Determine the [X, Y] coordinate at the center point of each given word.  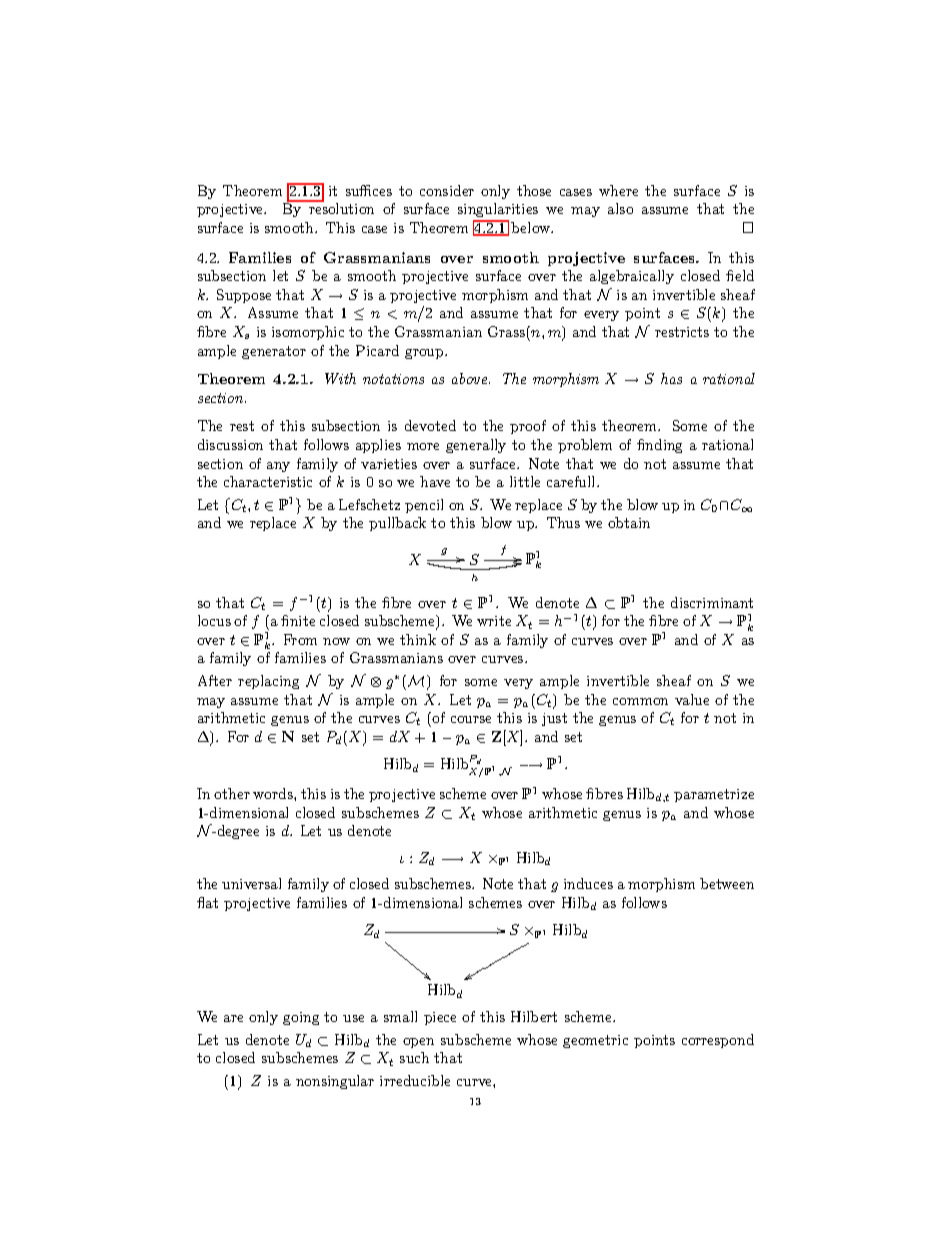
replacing [268, 682]
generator [274, 352]
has [671, 378]
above [471, 378]
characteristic [268, 481]
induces [588, 883]
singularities [498, 210]
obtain [629, 522]
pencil [424, 506]
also [620, 208]
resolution [341, 208]
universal [251, 883]
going [301, 1018]
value [692, 699]
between [727, 883]
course [471, 719]
